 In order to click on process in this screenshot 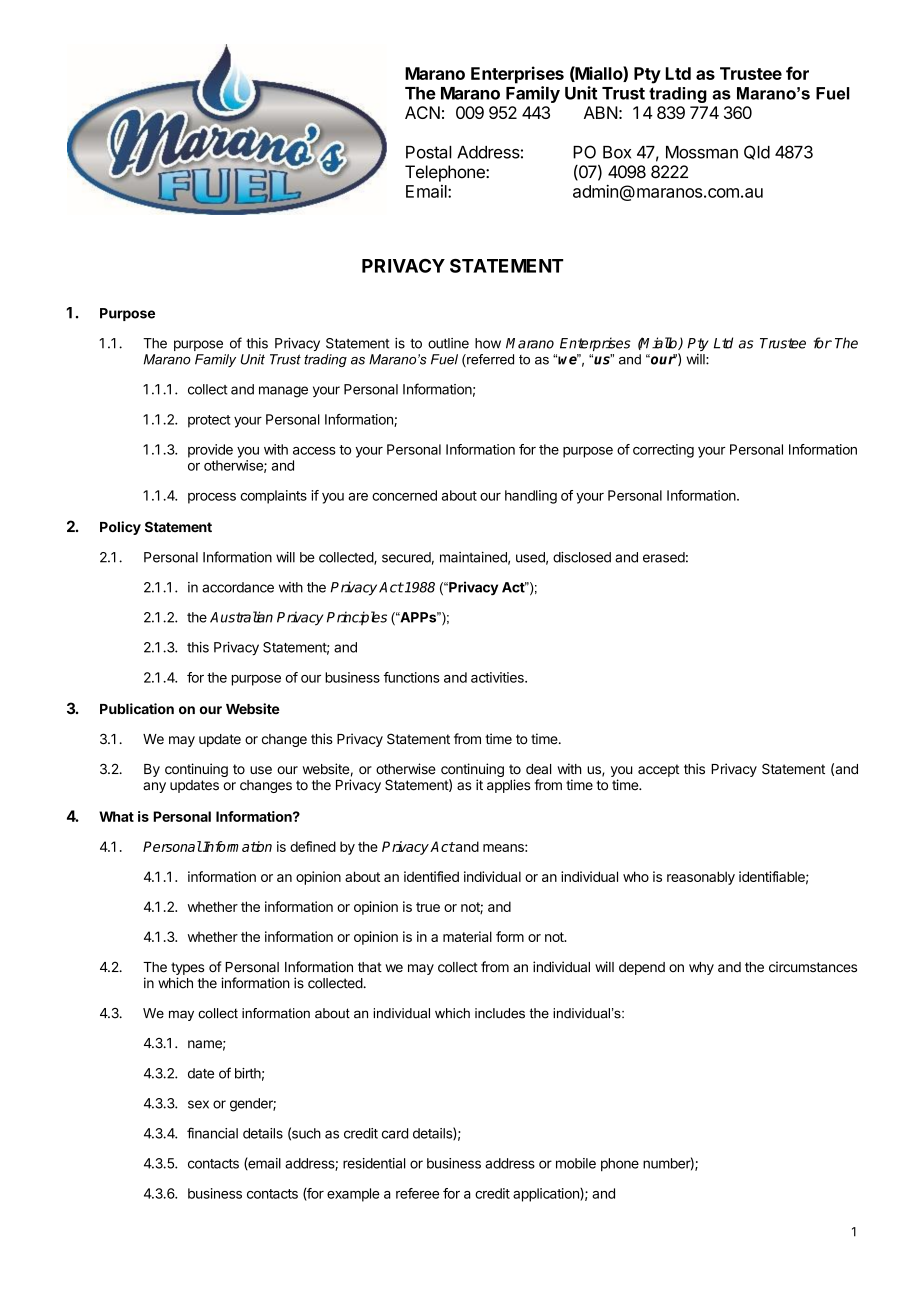, I will do `click(212, 498)`.
